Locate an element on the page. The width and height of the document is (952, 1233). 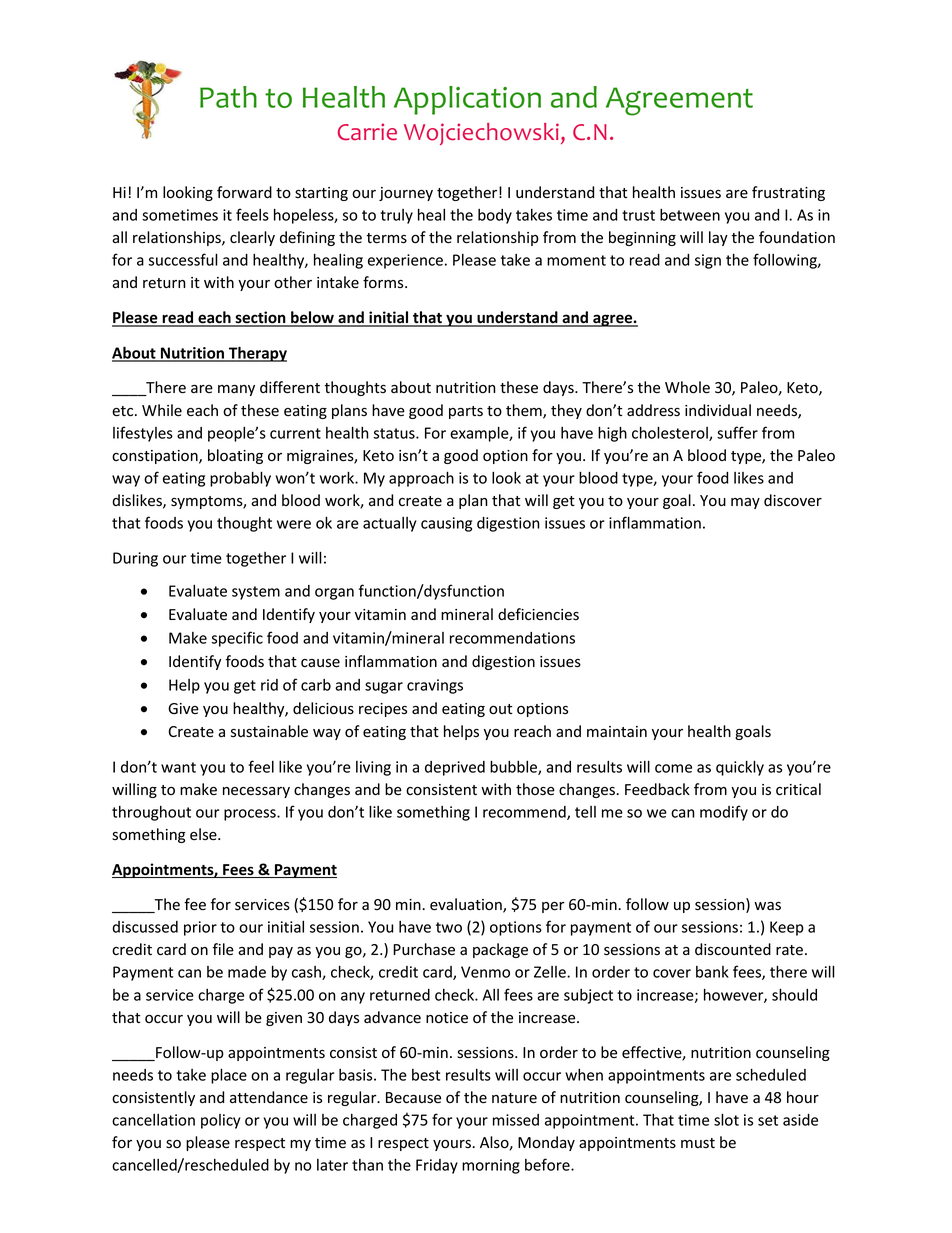
specific is located at coordinates (237, 639).
